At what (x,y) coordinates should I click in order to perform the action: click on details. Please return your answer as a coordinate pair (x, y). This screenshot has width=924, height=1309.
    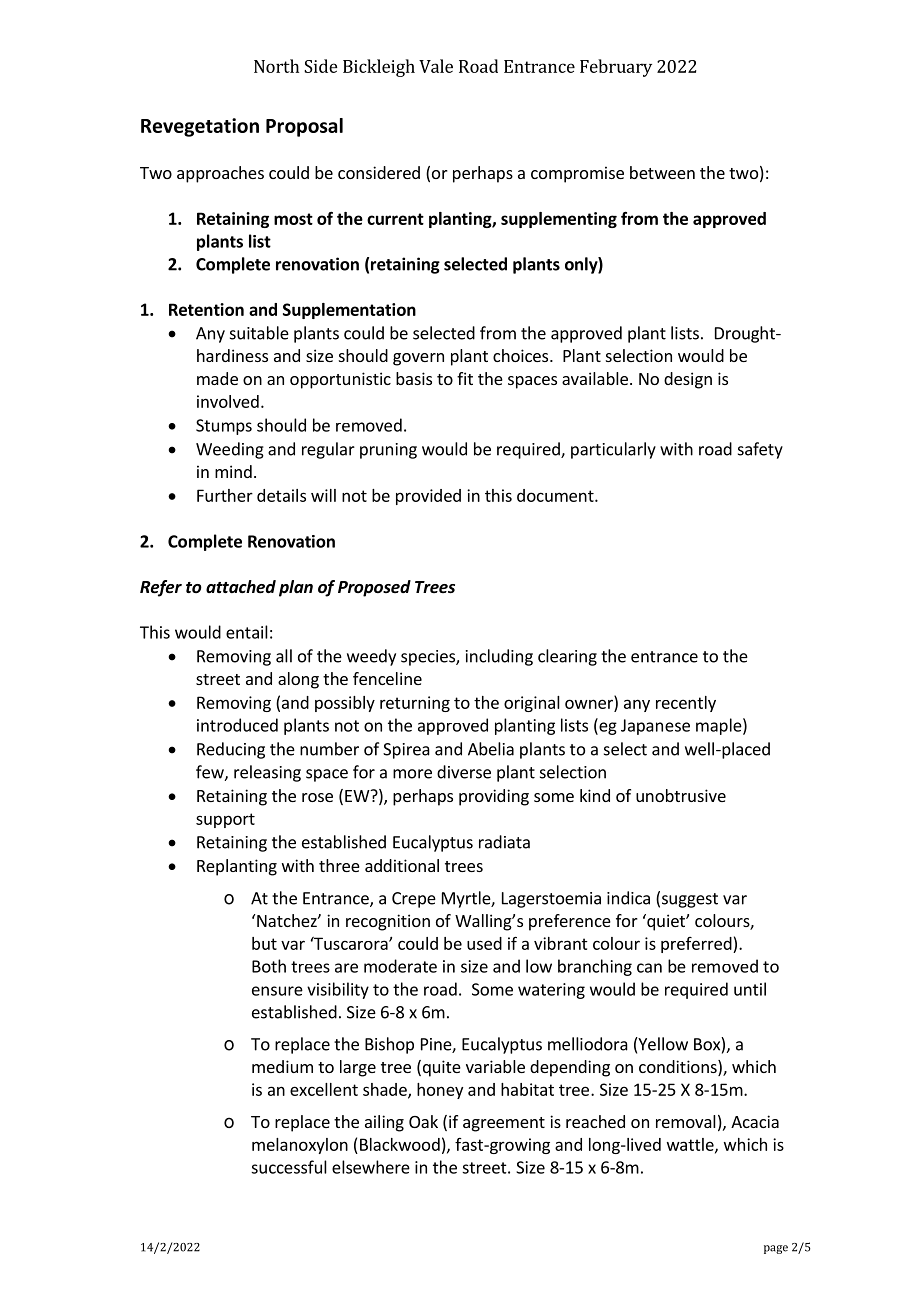
    Looking at the image, I should click on (281, 495).
